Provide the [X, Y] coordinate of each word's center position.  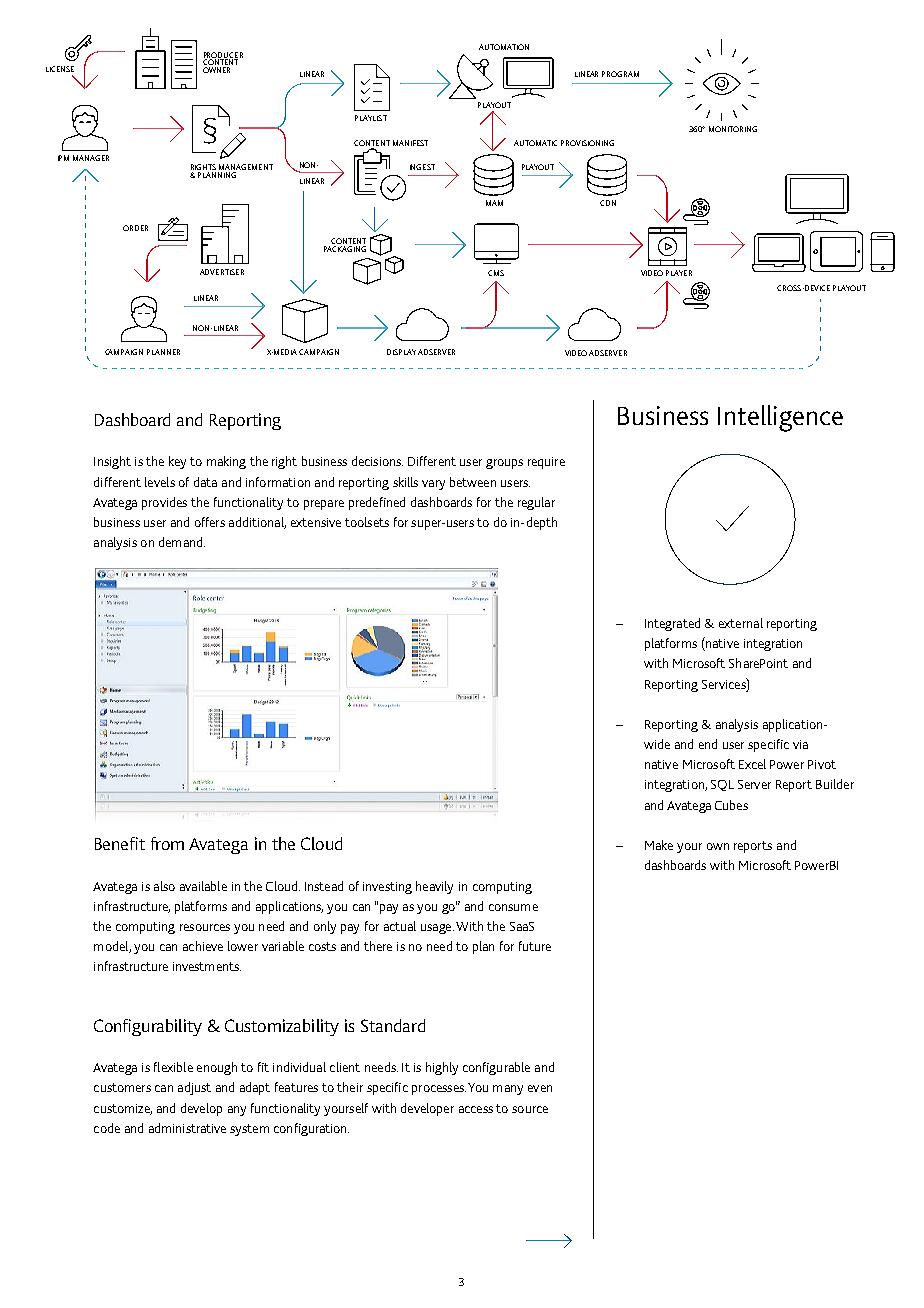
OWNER [216, 70]
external [741, 623]
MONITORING [733, 129]
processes [439, 1090]
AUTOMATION [504, 47]
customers [122, 1087]
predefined [377, 503]
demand [182, 542]
